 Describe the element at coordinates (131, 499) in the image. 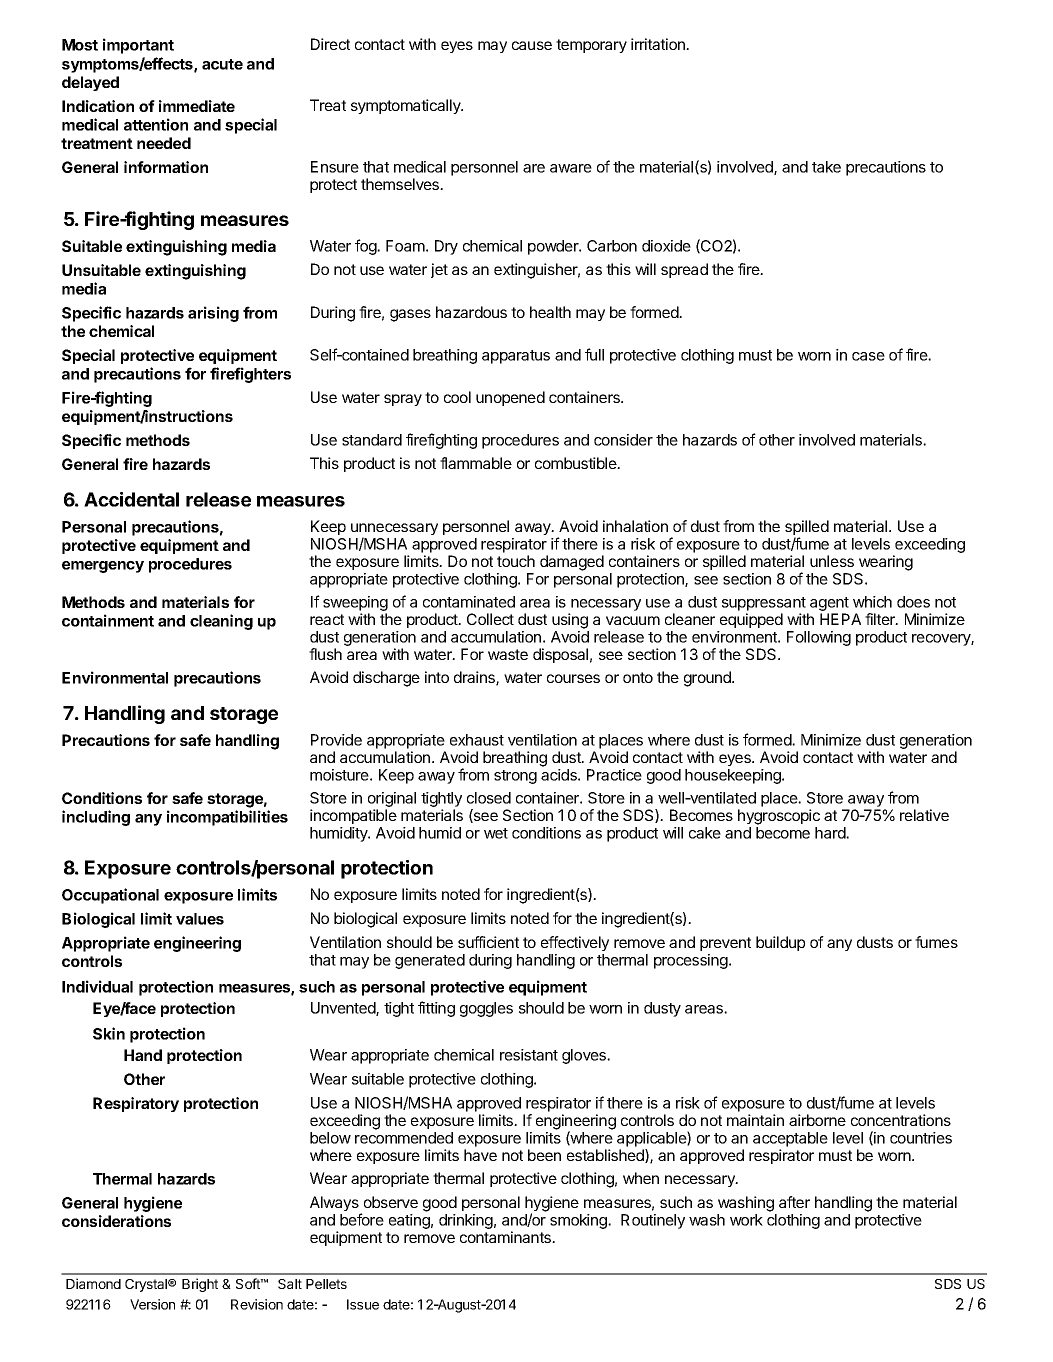

I see `Accidental` at that location.
